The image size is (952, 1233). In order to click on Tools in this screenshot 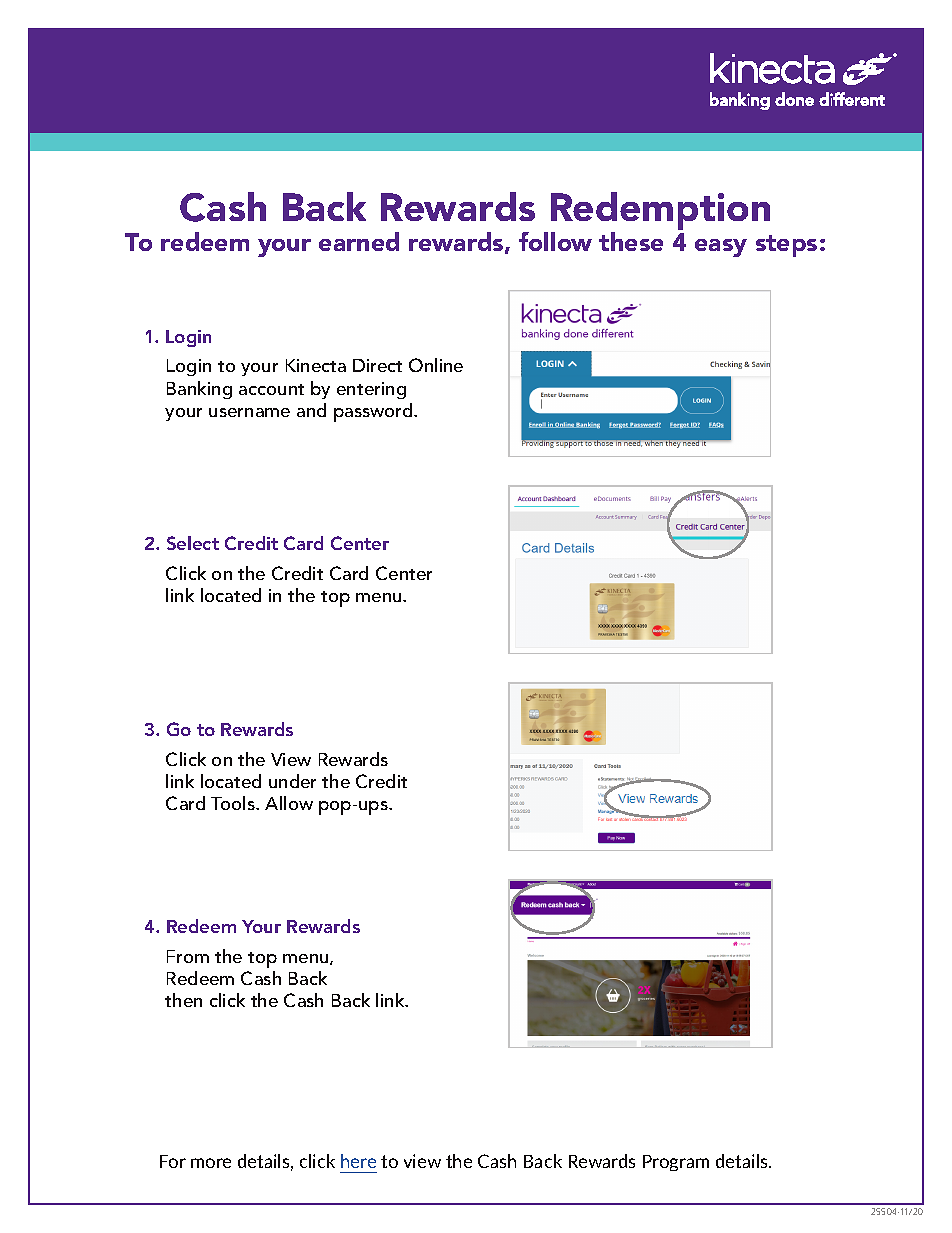, I will do `click(234, 803)`.
